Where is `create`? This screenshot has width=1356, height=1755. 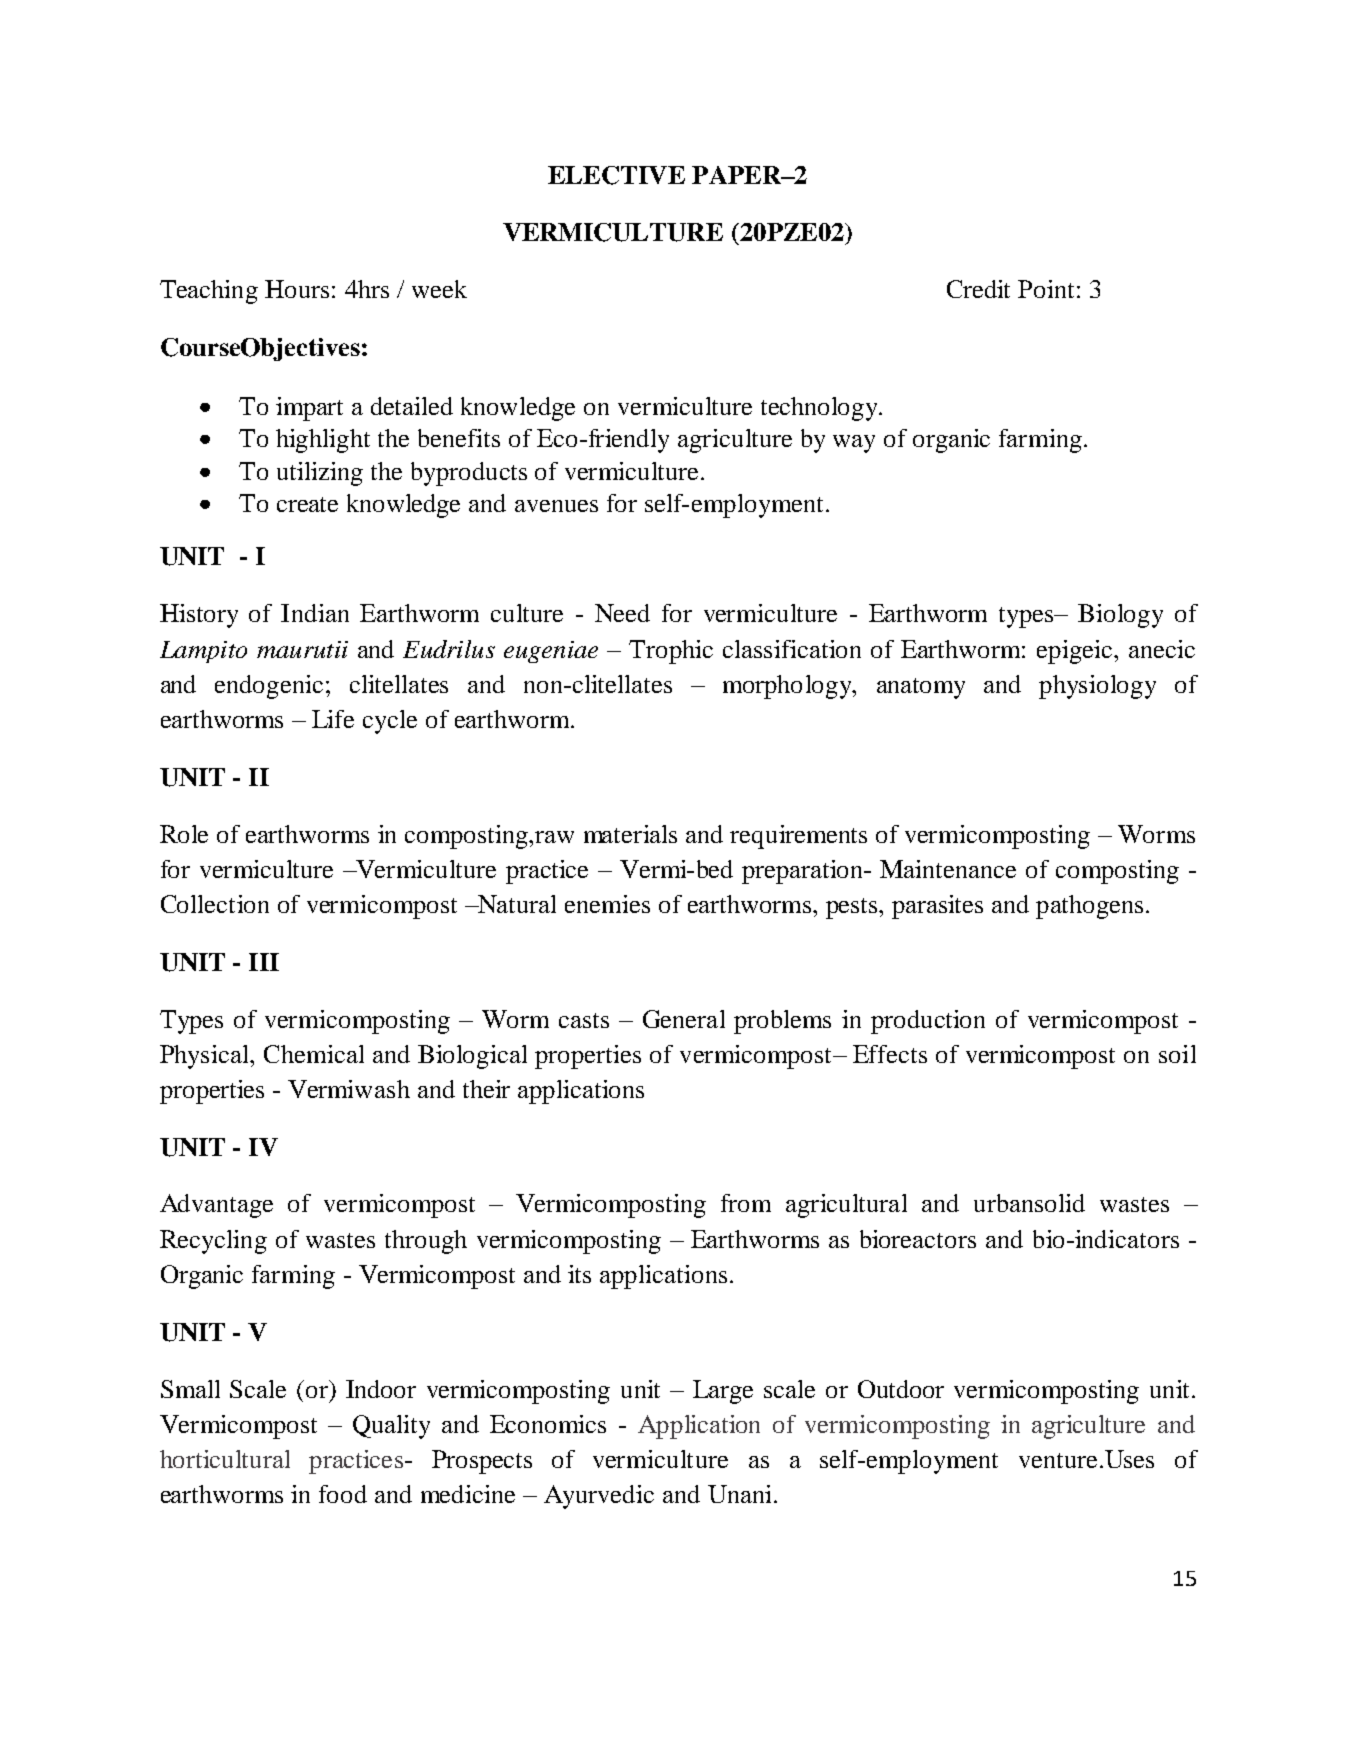 create is located at coordinates (307, 504).
